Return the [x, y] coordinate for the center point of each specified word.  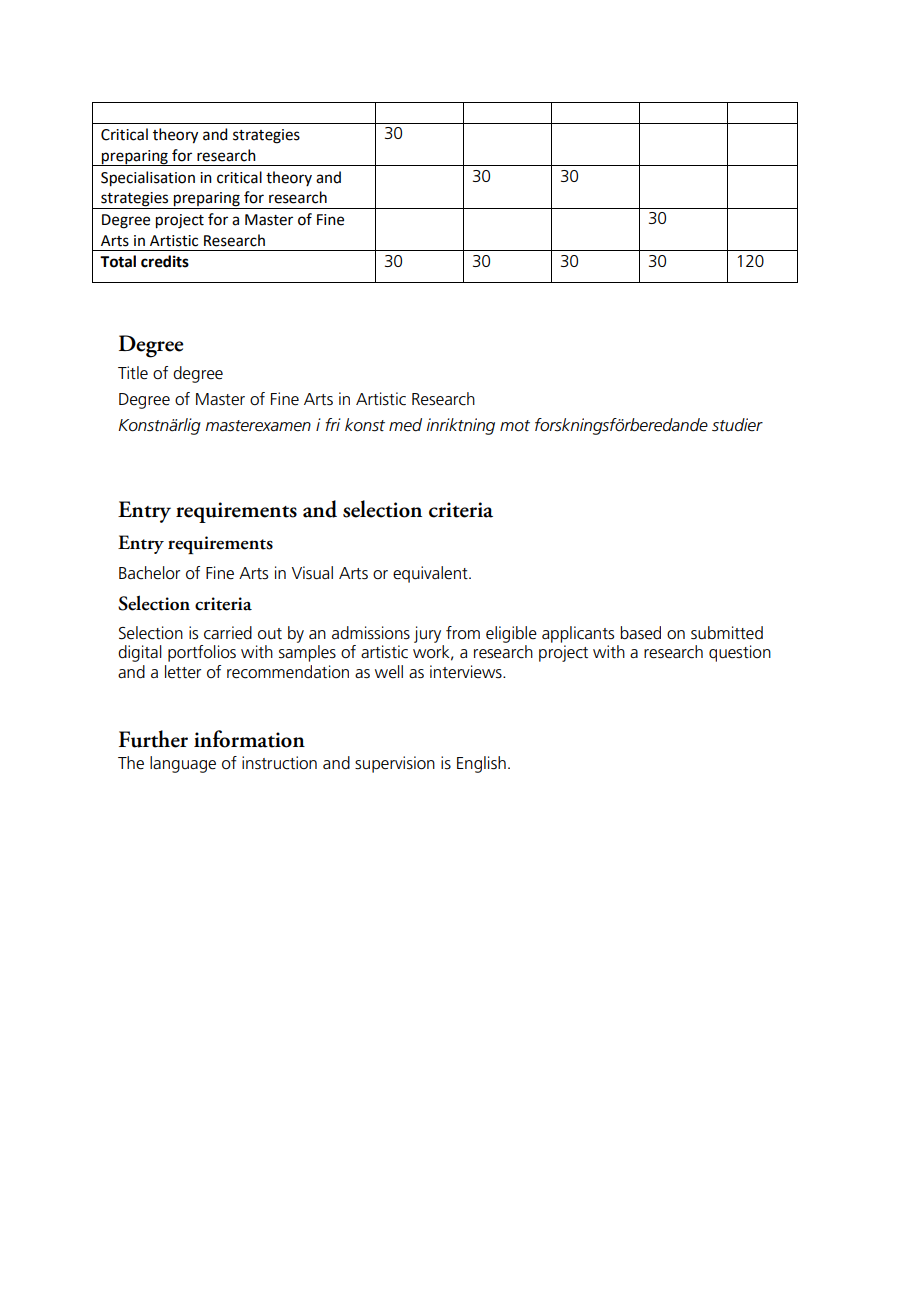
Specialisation [148, 179]
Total [118, 261]
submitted [727, 633]
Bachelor [149, 573]
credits [165, 261]
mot [515, 426]
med [405, 425]
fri [333, 424]
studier [737, 425]
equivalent [431, 574]
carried [228, 633]
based [640, 633]
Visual [312, 573]
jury [427, 634]
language [183, 764]
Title [133, 373]
